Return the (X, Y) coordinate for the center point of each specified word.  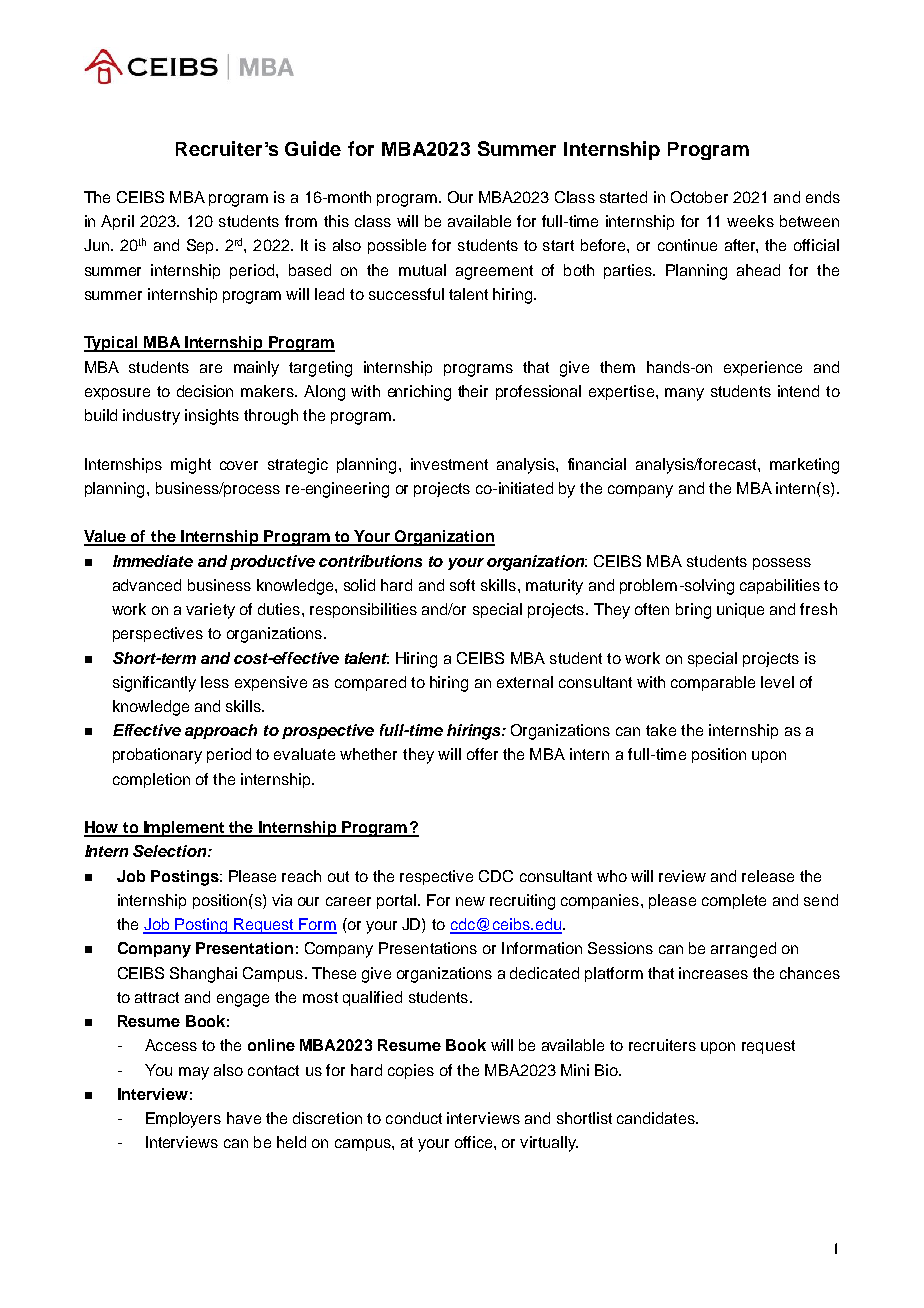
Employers (183, 1120)
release (768, 876)
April (117, 222)
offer (482, 754)
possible (397, 246)
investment (449, 464)
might (191, 466)
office (475, 1142)
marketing (804, 466)
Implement (184, 829)
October (699, 197)
